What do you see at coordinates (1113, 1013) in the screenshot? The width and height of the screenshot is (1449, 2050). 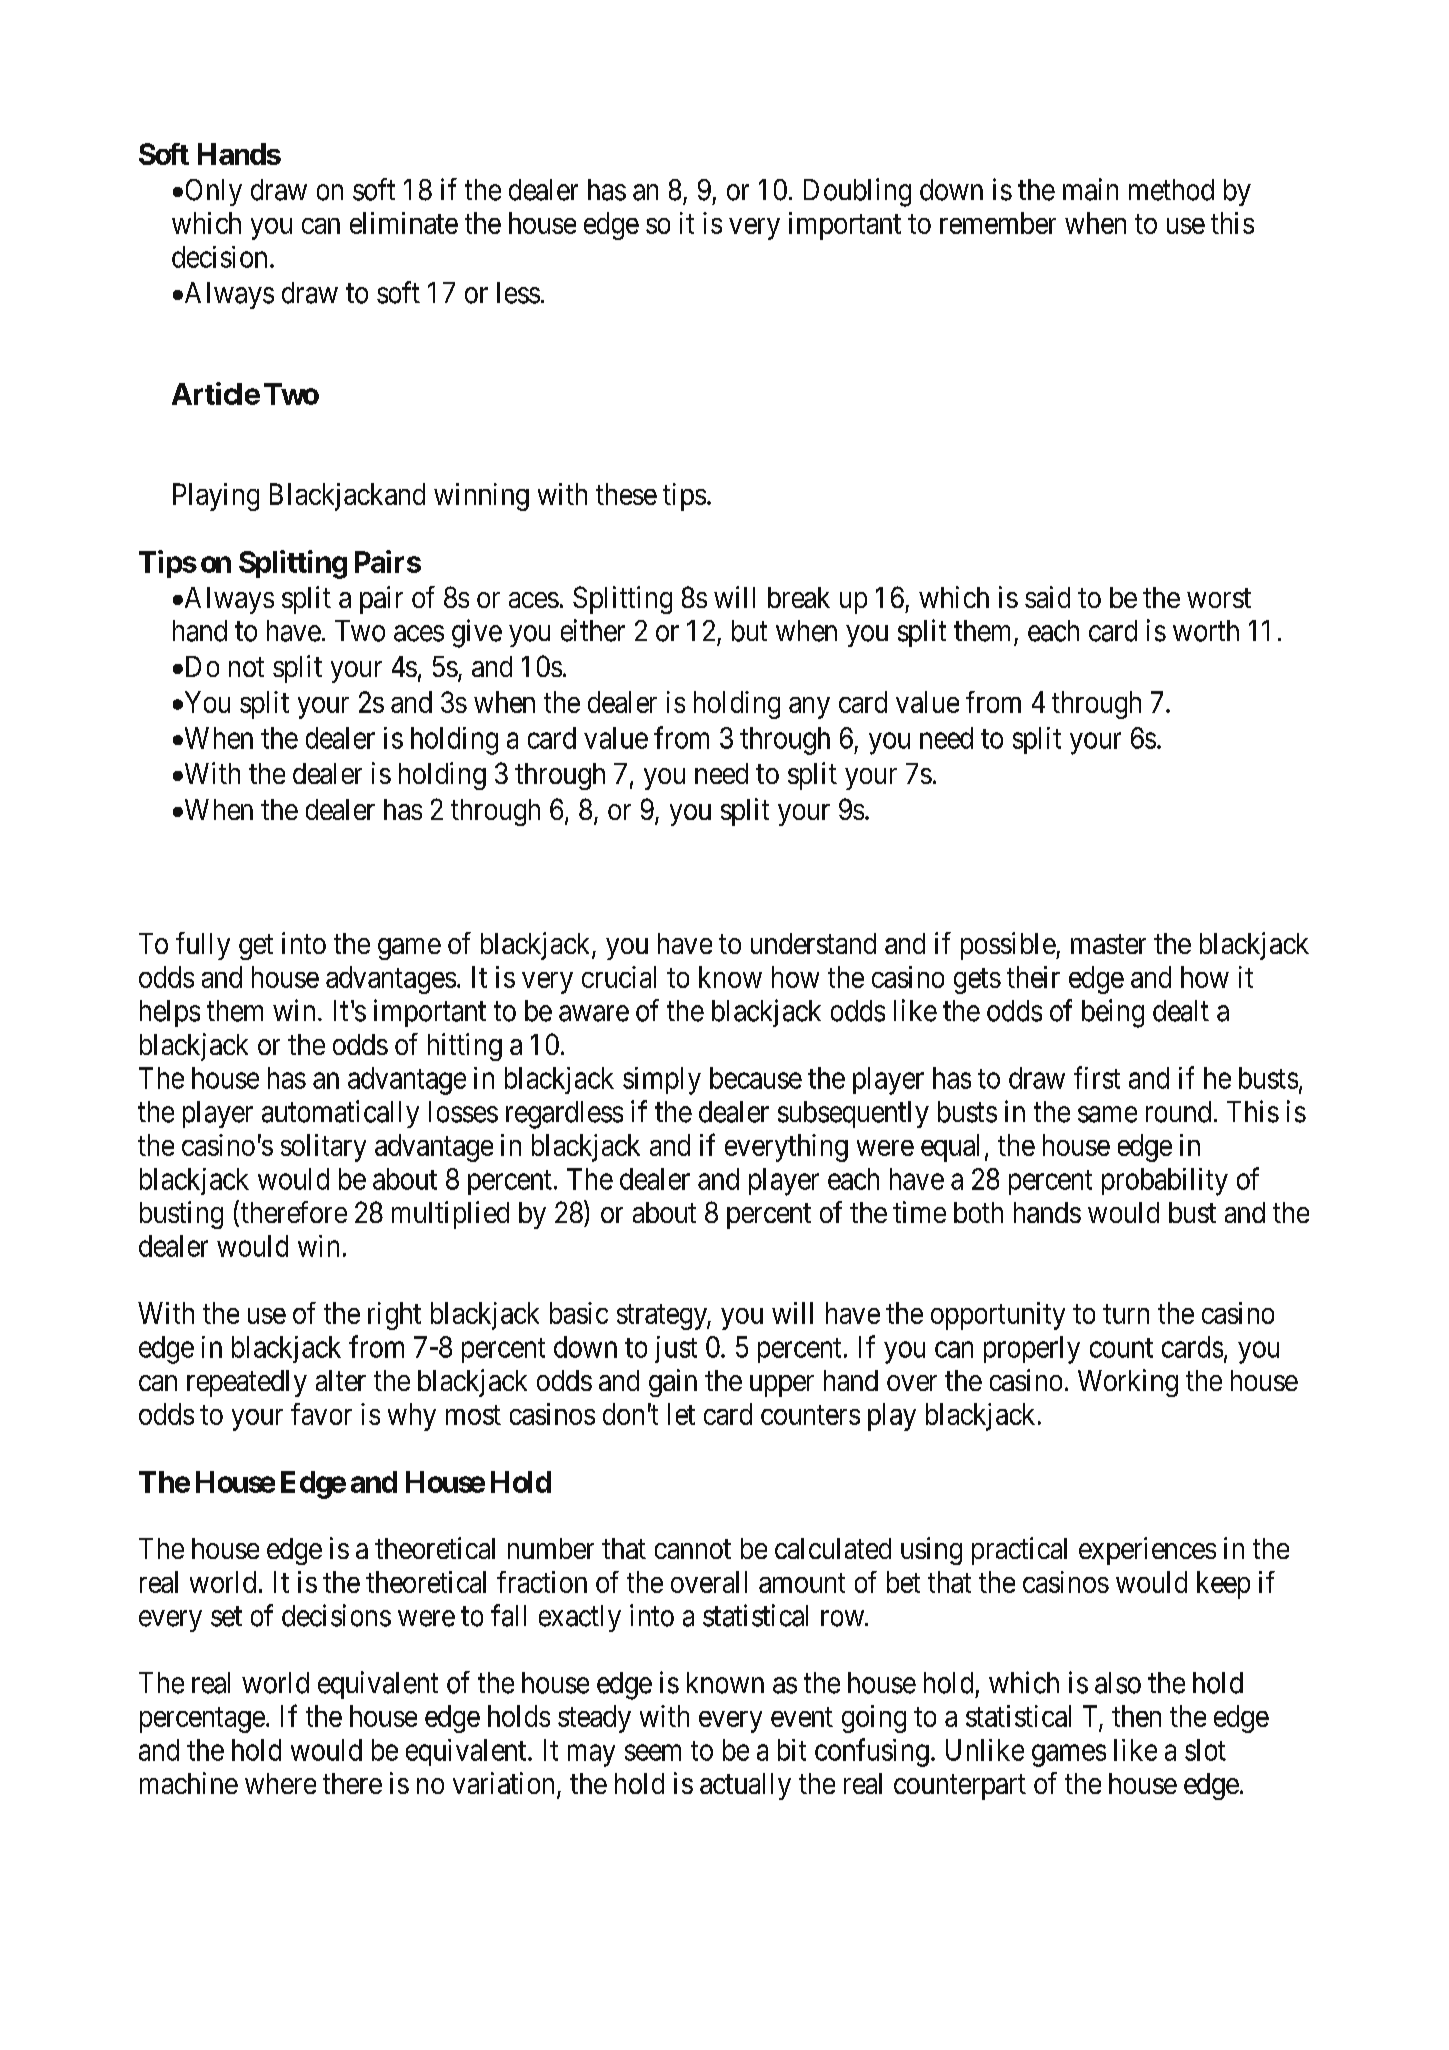 I see `being` at bounding box center [1113, 1013].
